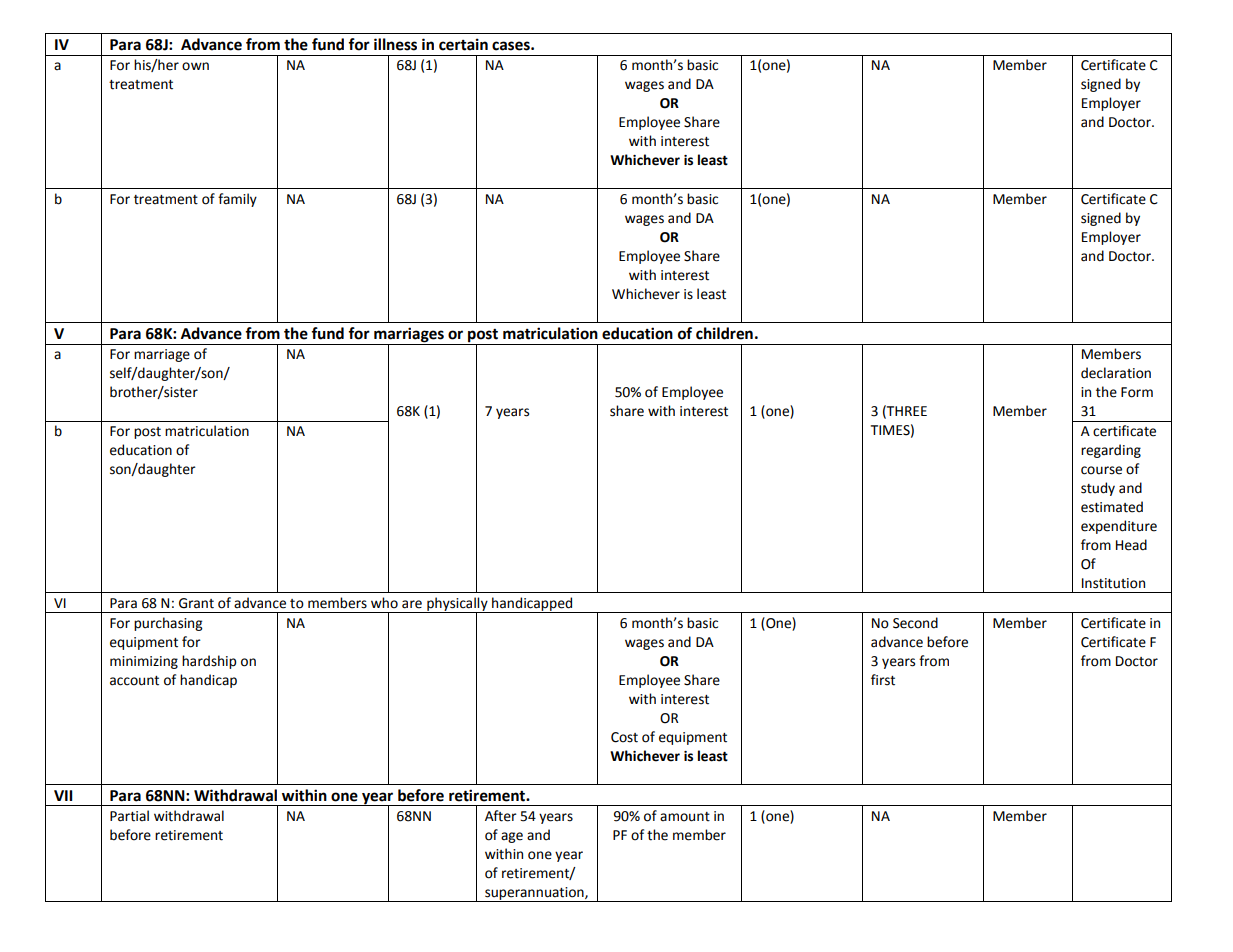 The width and height of the image is (1233, 952). Describe the element at coordinates (168, 624) in the image. I see `purchasing` at that location.
